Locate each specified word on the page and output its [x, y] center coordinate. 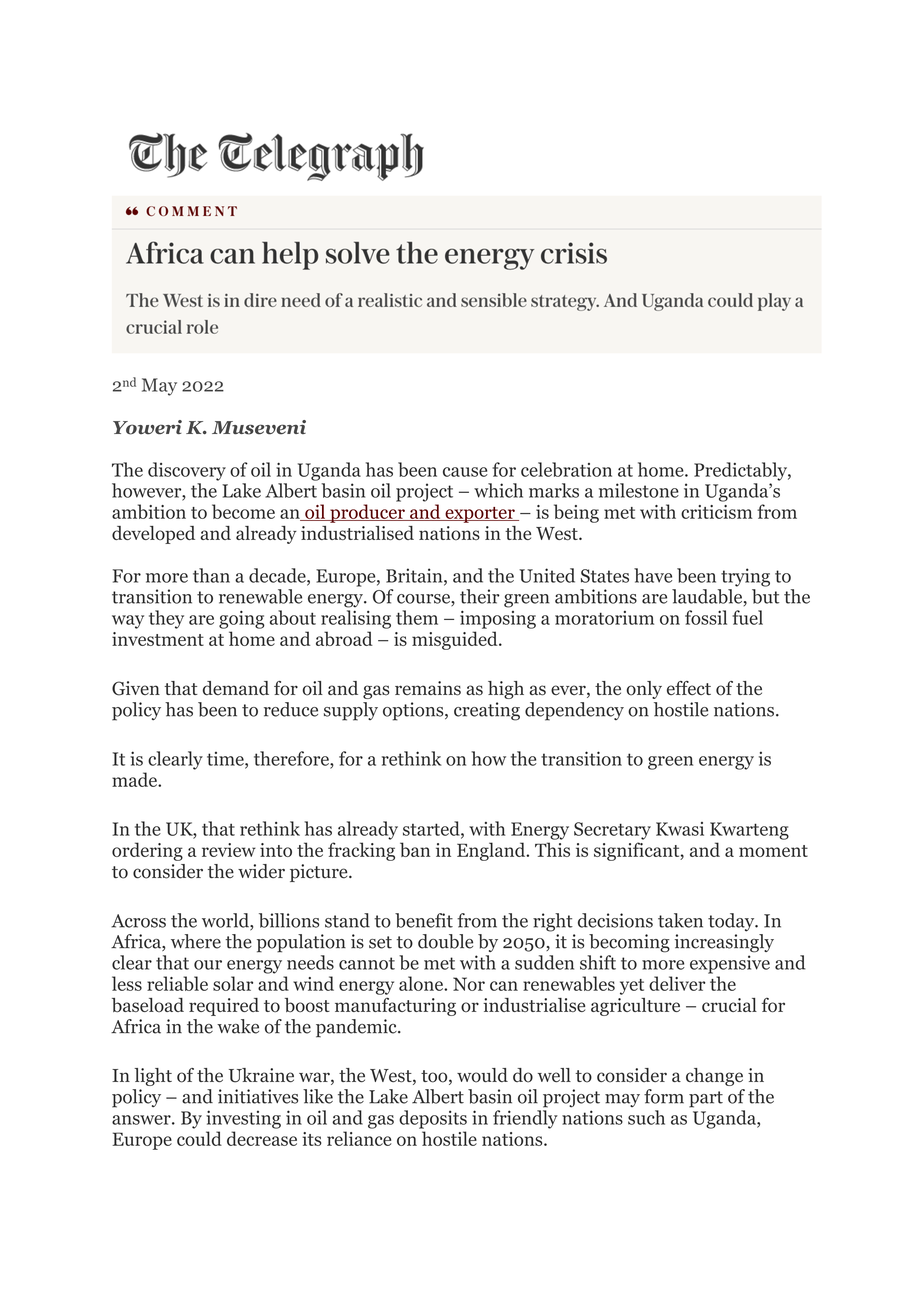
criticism [717, 512]
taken [680, 920]
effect [689, 688]
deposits [433, 1119]
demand [236, 688]
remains [428, 688]
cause [465, 472]
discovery [187, 471]
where [196, 941]
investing [243, 1119]
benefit [424, 920]
